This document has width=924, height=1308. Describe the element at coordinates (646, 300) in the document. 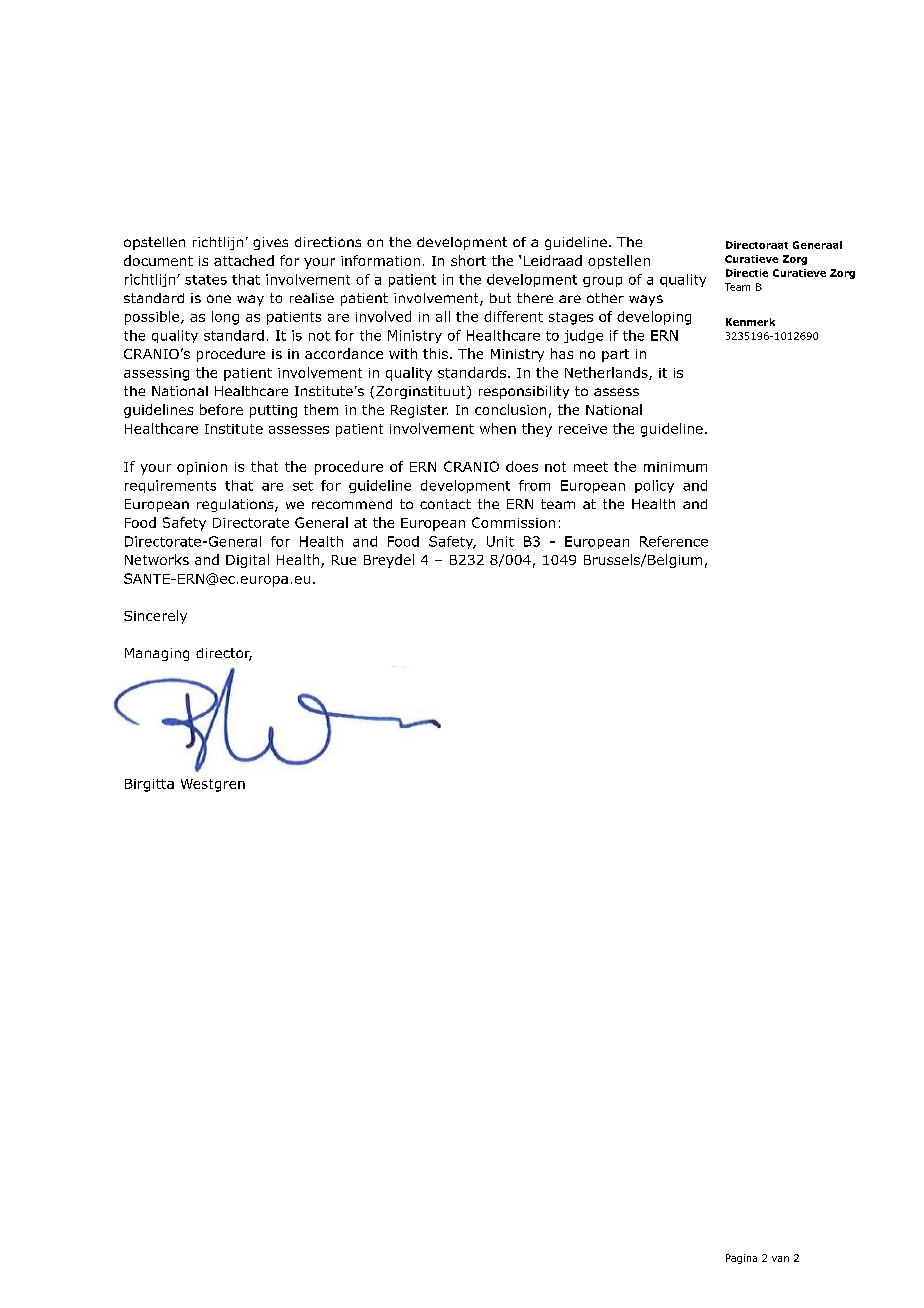

I see `ways` at that location.
